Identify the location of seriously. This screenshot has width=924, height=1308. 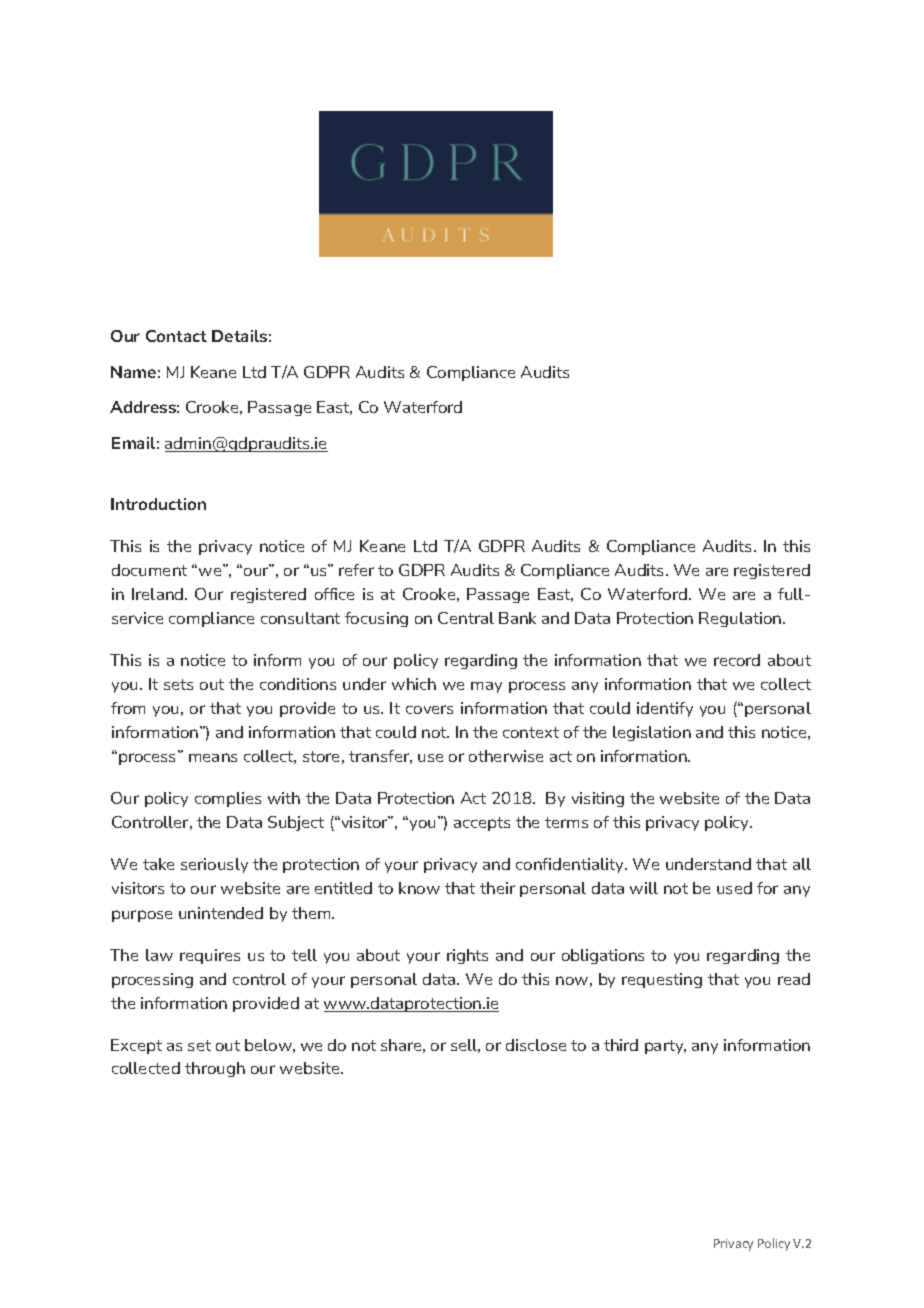
(214, 865).
